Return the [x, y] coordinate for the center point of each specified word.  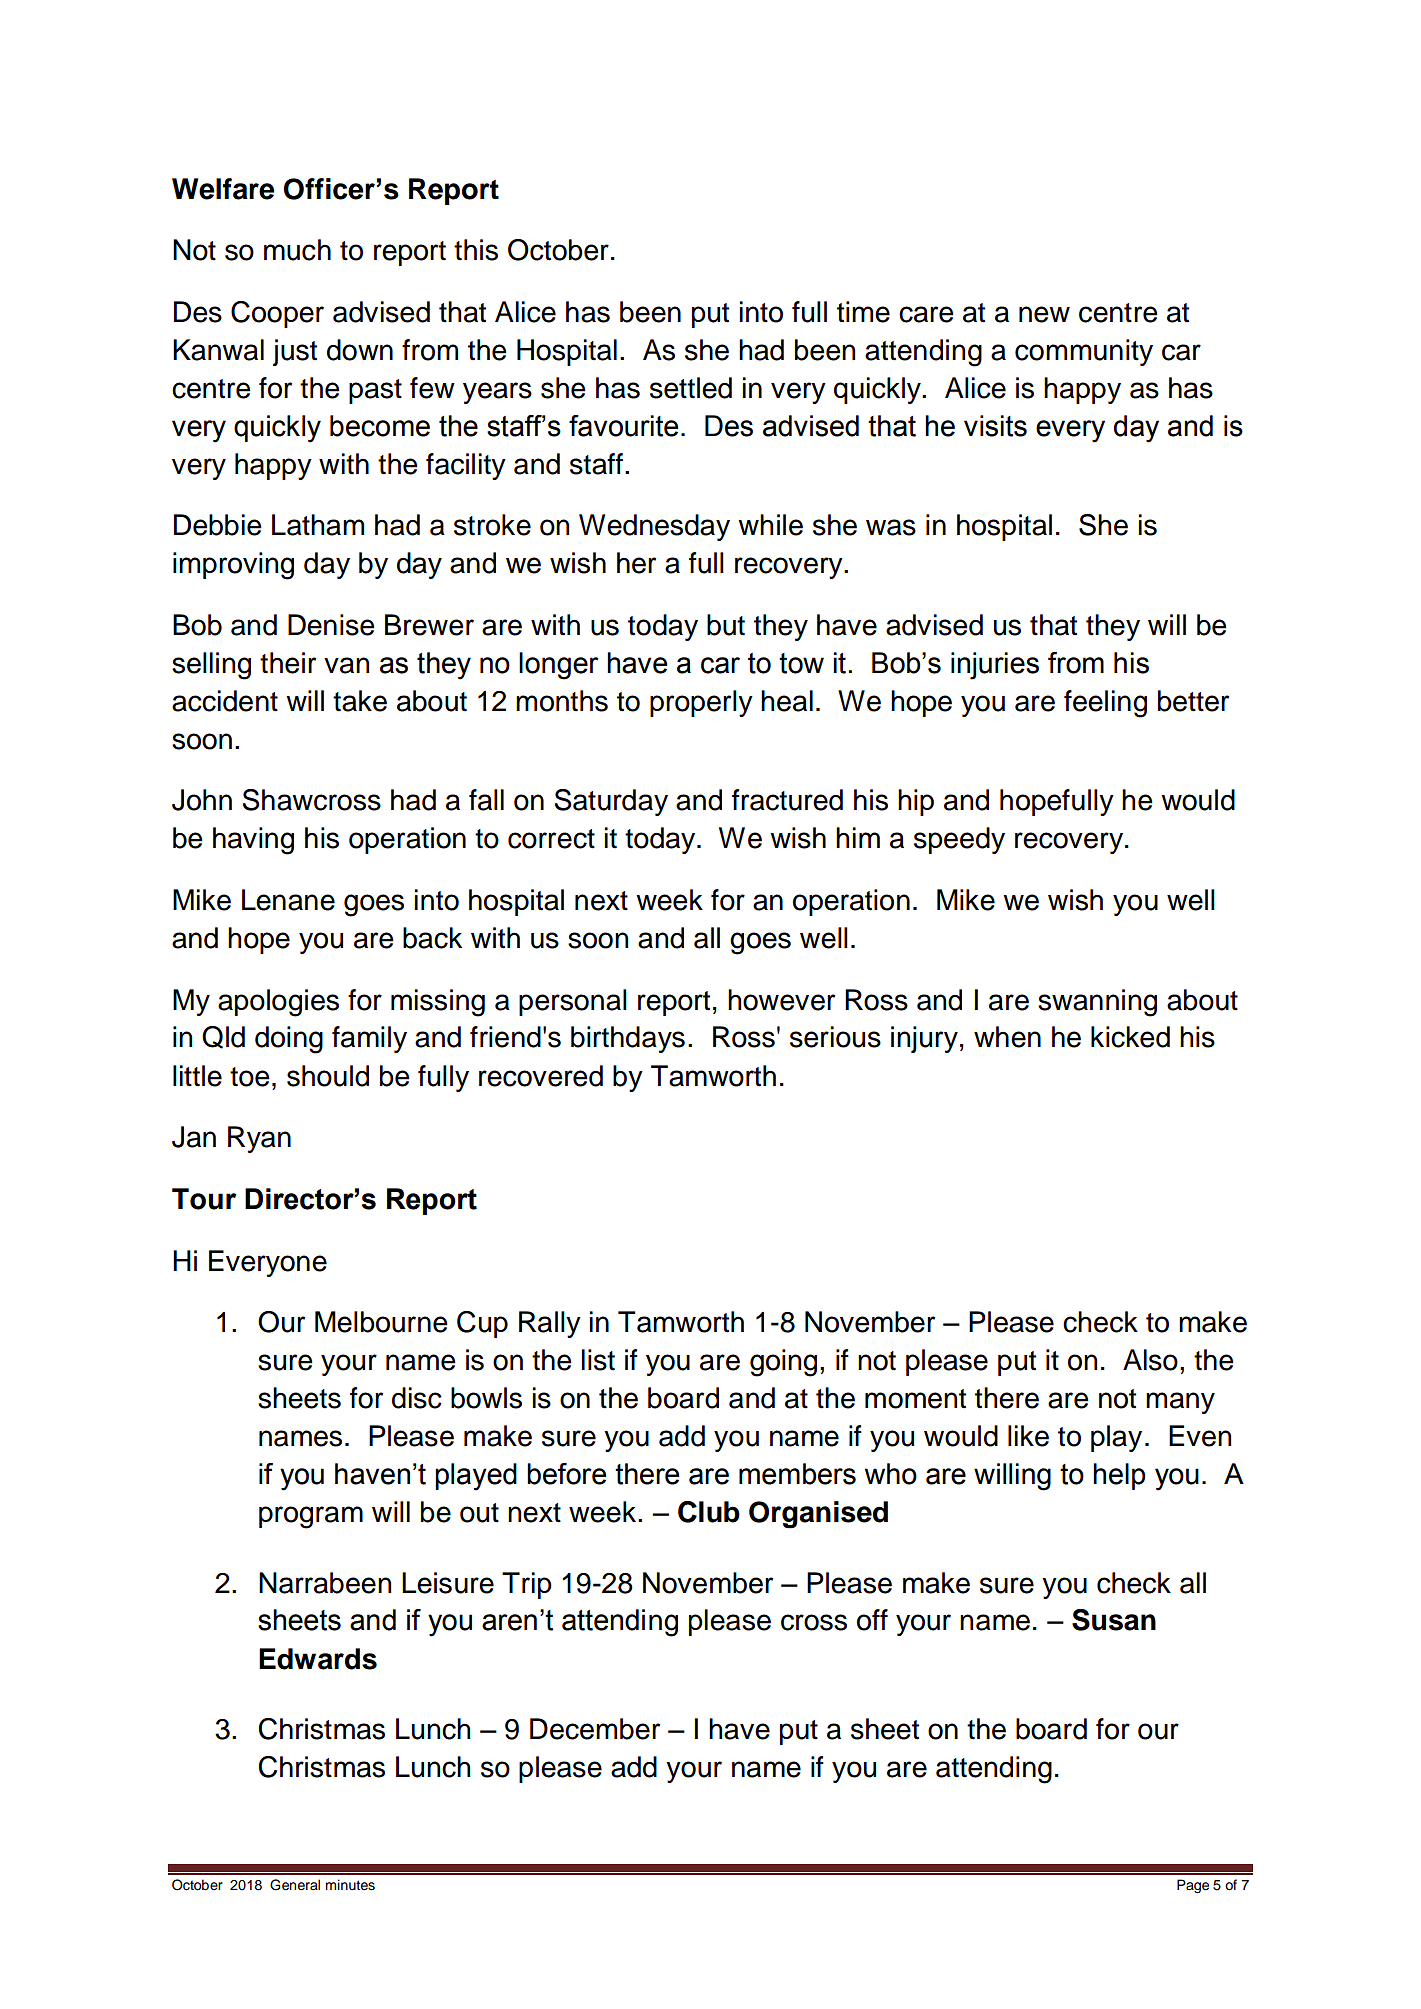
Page [1193, 1886]
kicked [1130, 1037]
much [297, 250]
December [595, 1729]
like [1028, 1436]
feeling [1105, 704]
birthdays [628, 1039]
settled [691, 388]
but [726, 625]
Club [709, 1512]
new [1044, 314]
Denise [331, 625]
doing [289, 1040]
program [311, 1517]
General [295, 1885]
